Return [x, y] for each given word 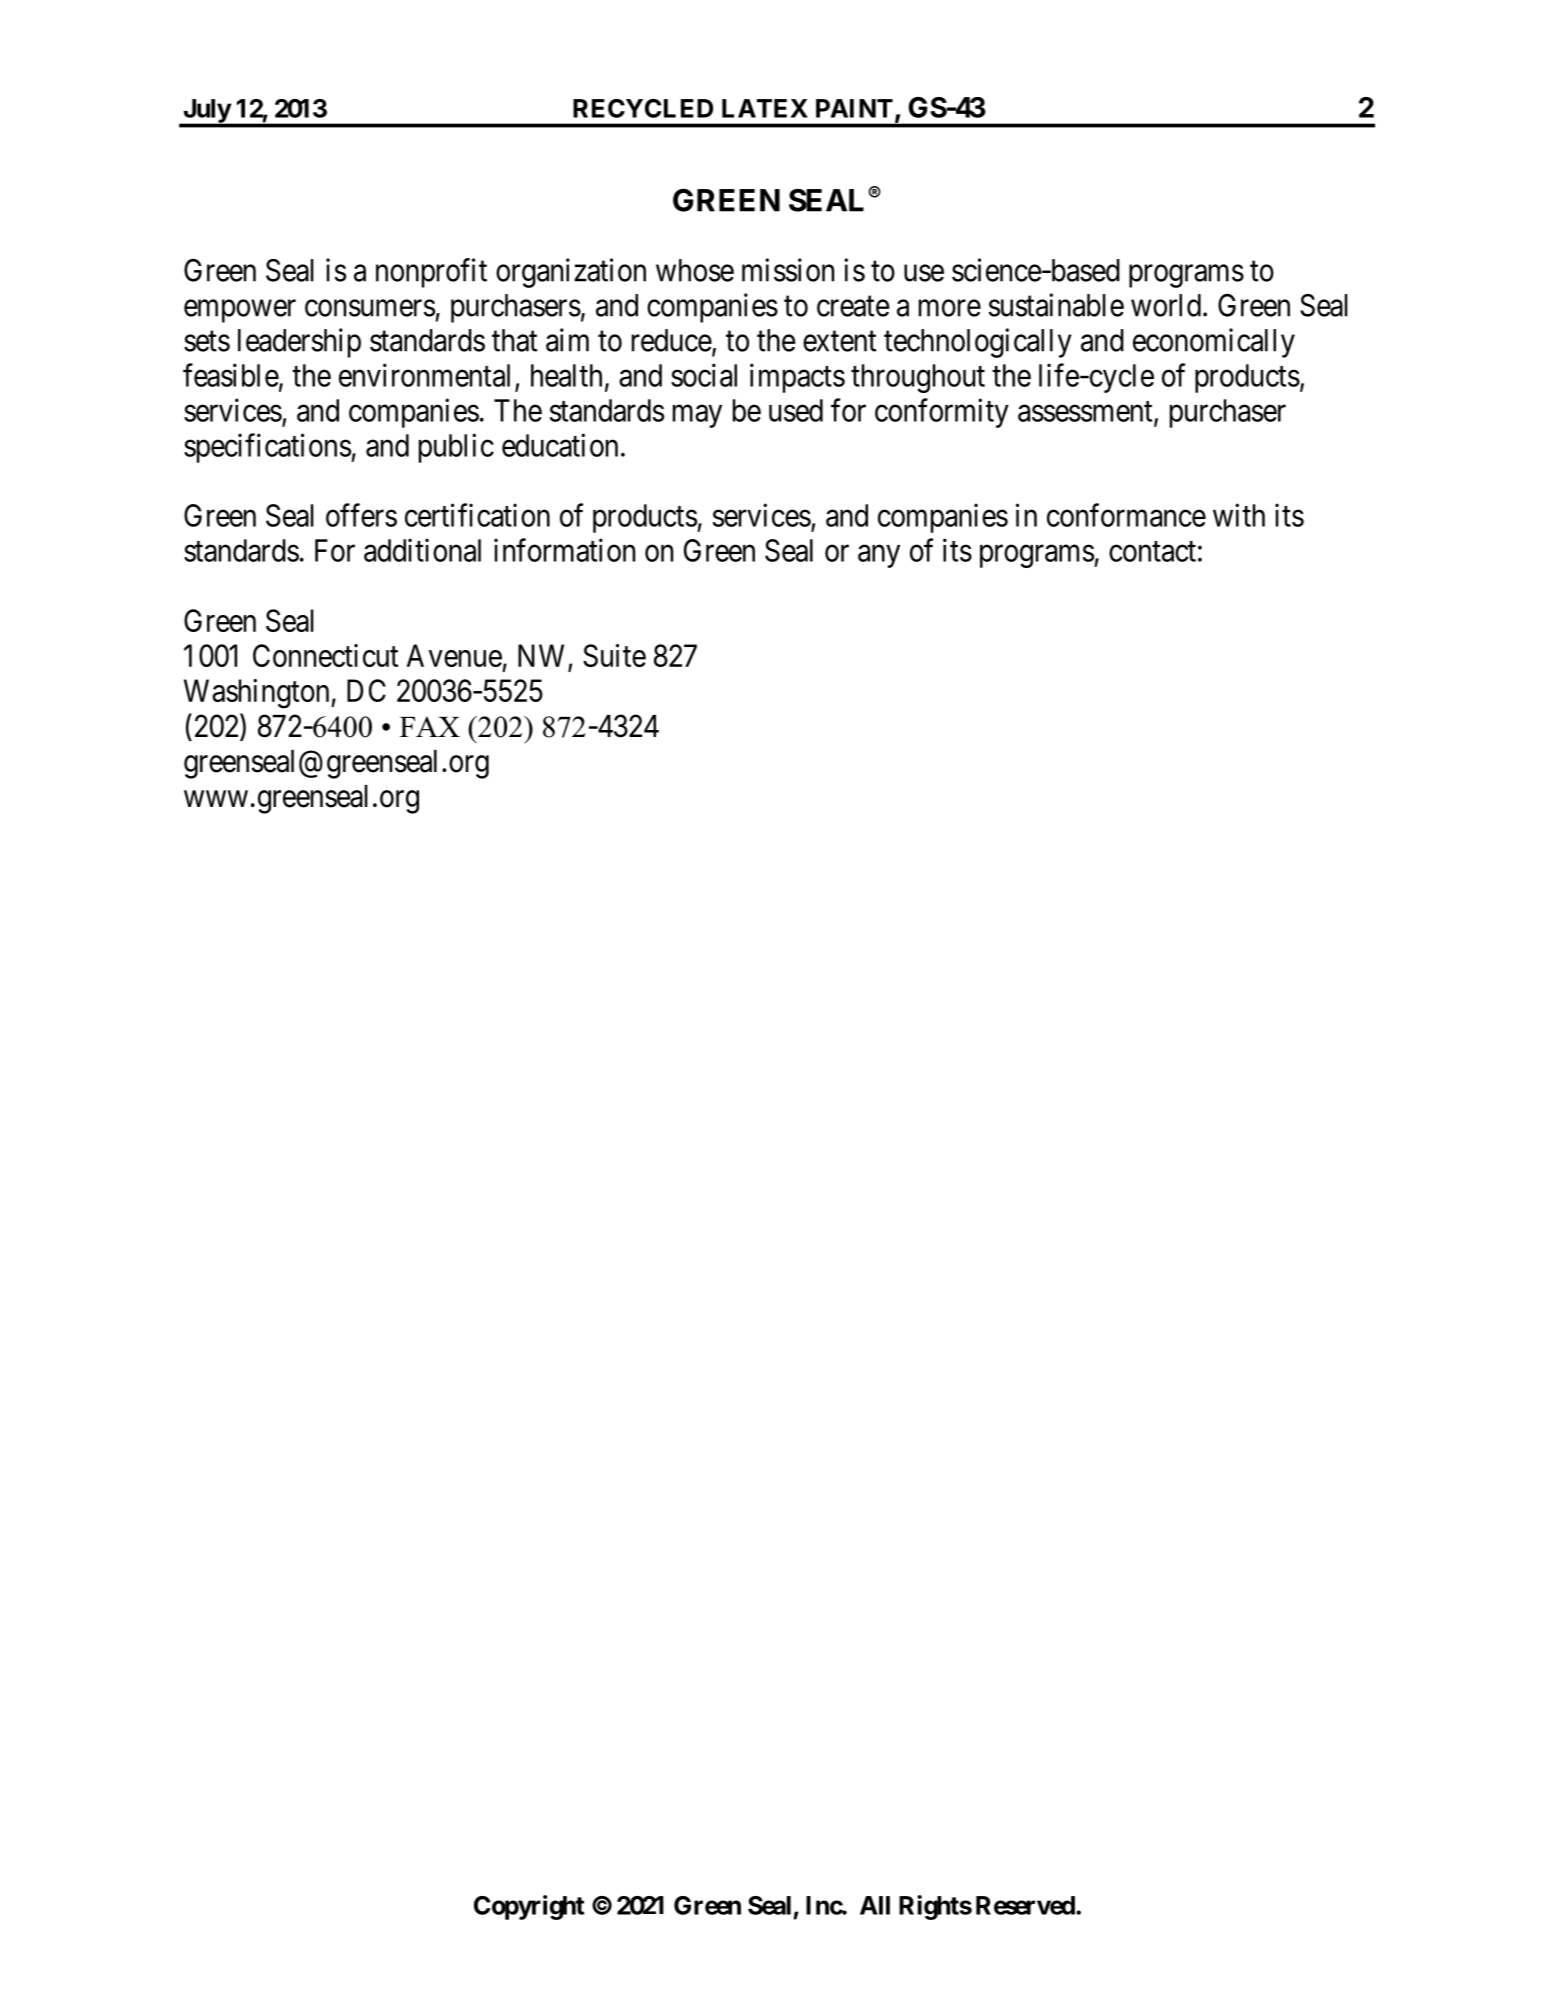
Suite [614, 655]
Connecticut [325, 655]
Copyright [529, 1907]
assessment [1086, 412]
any [879, 556]
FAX [430, 726]
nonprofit [431, 273]
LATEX [765, 108]
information [564, 550]
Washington [258, 694]
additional [422, 550]
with [1239, 515]
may [697, 416]
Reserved [1026, 1905]
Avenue [454, 655]
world [1166, 305]
